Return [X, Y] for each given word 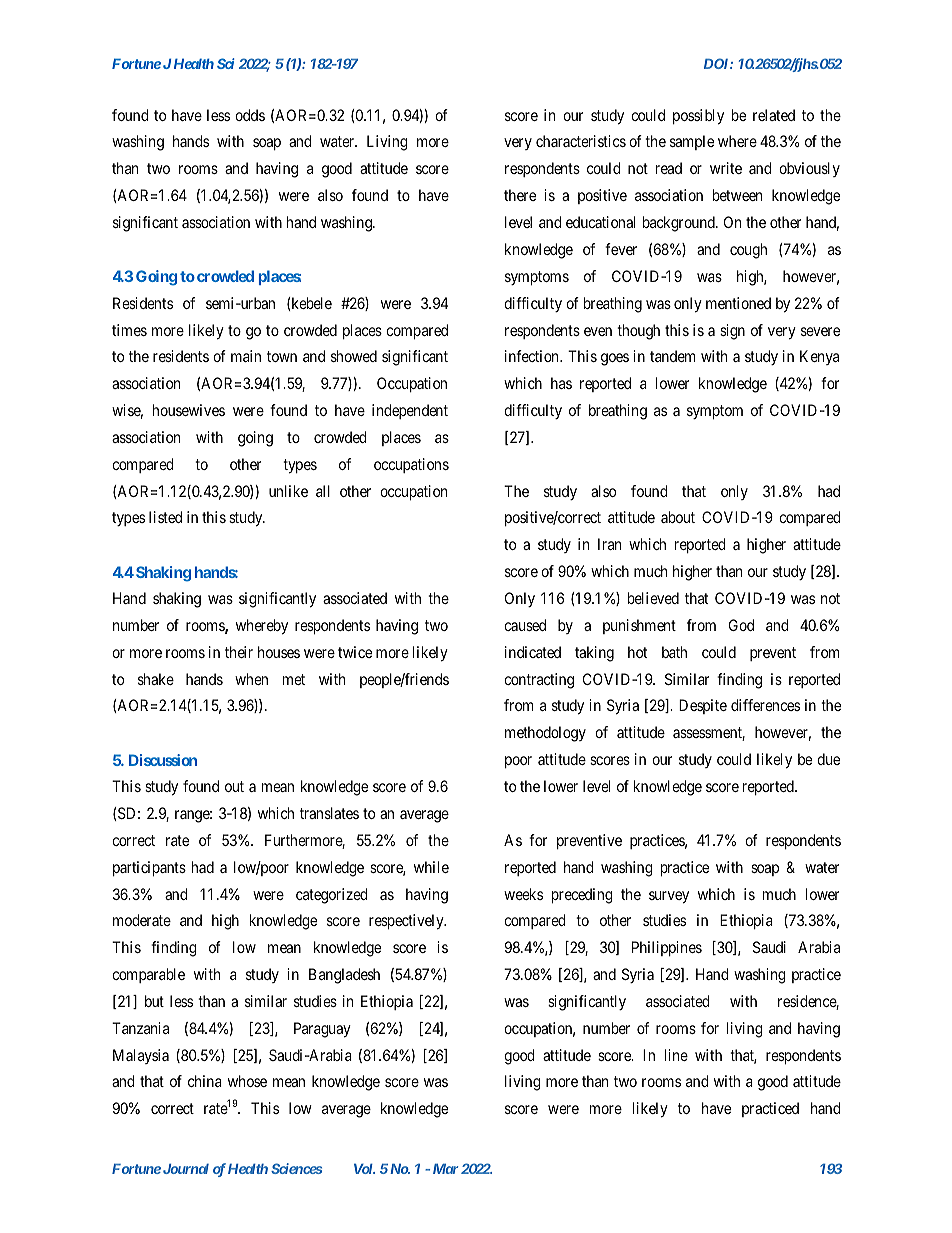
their [239, 652]
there [520, 195]
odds [250, 115]
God [741, 625]
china [205, 1081]
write [726, 168]
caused [525, 625]
